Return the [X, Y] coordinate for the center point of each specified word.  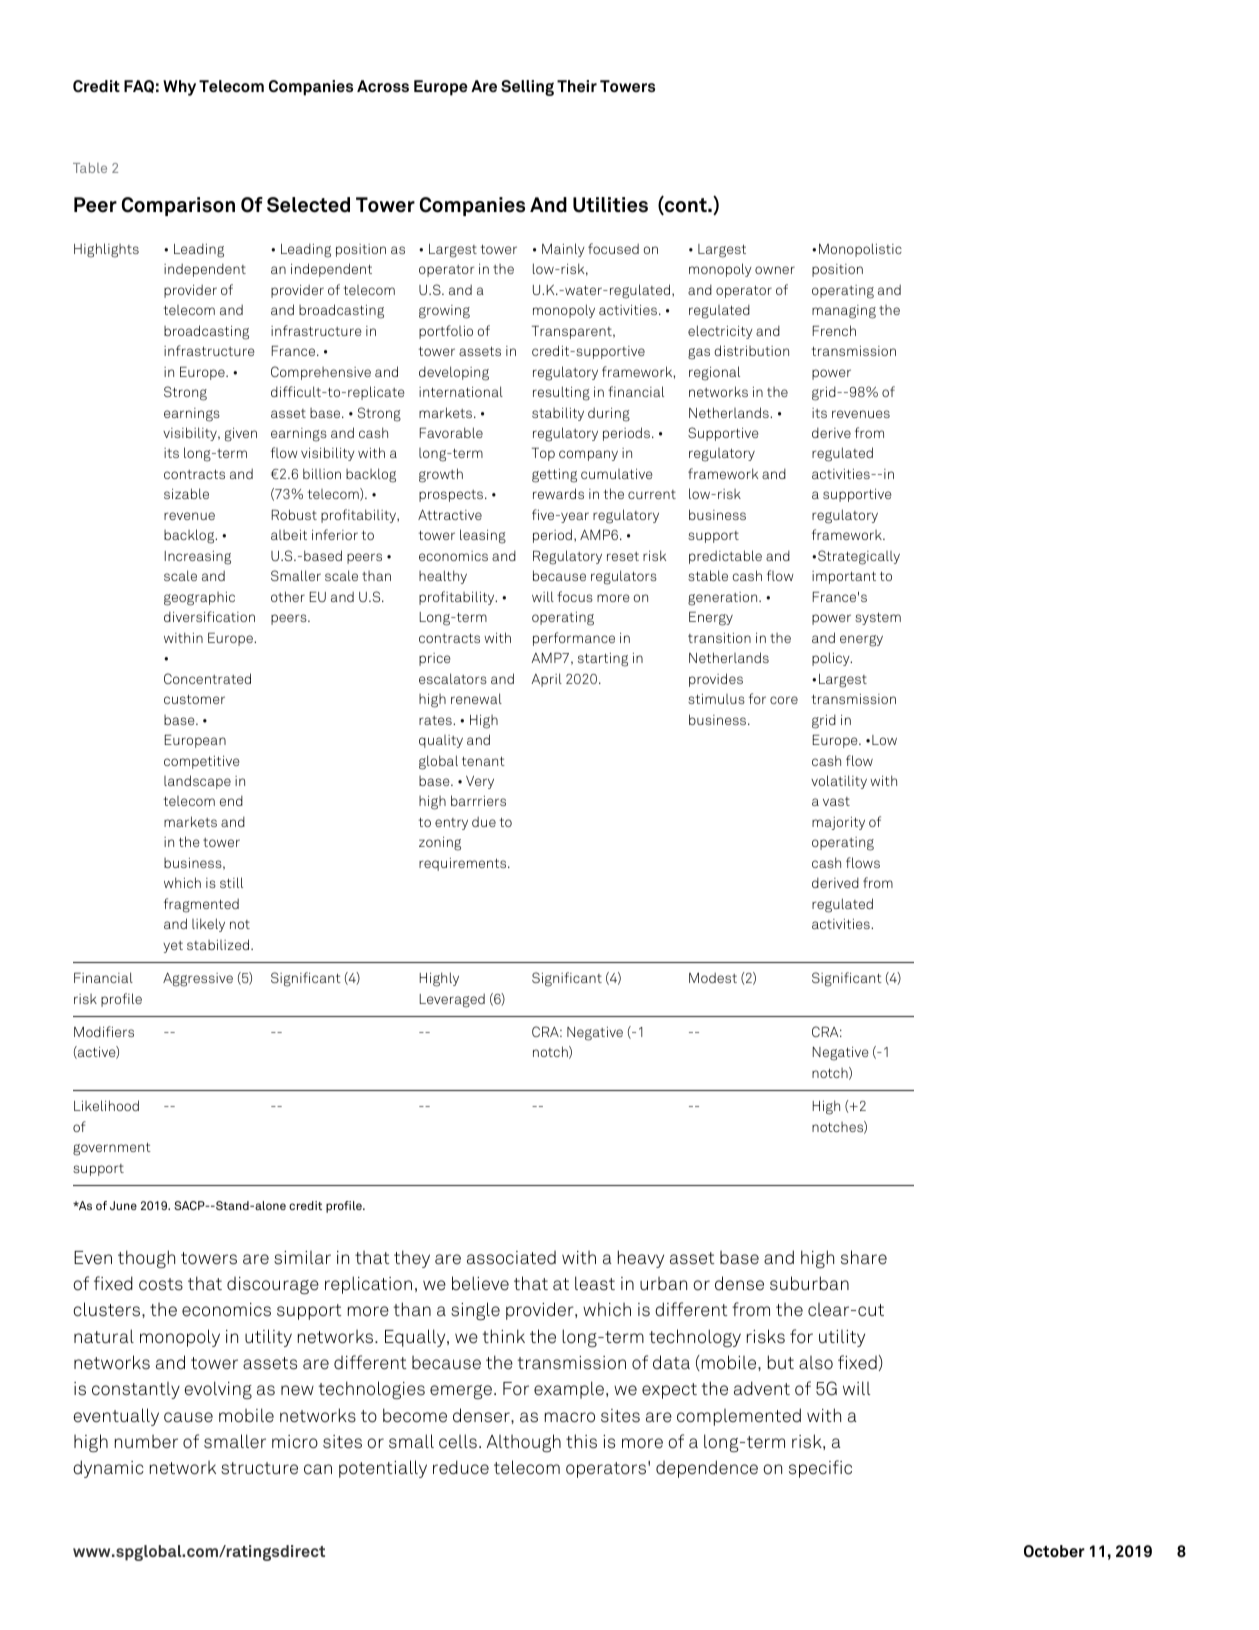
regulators [624, 577]
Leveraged [452, 1000]
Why [179, 88]
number [146, 1442]
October [1054, 1551]
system [878, 618]
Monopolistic [860, 250]
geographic [199, 599]
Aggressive [198, 980]
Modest [713, 977]
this [581, 1441]
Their [577, 86]
